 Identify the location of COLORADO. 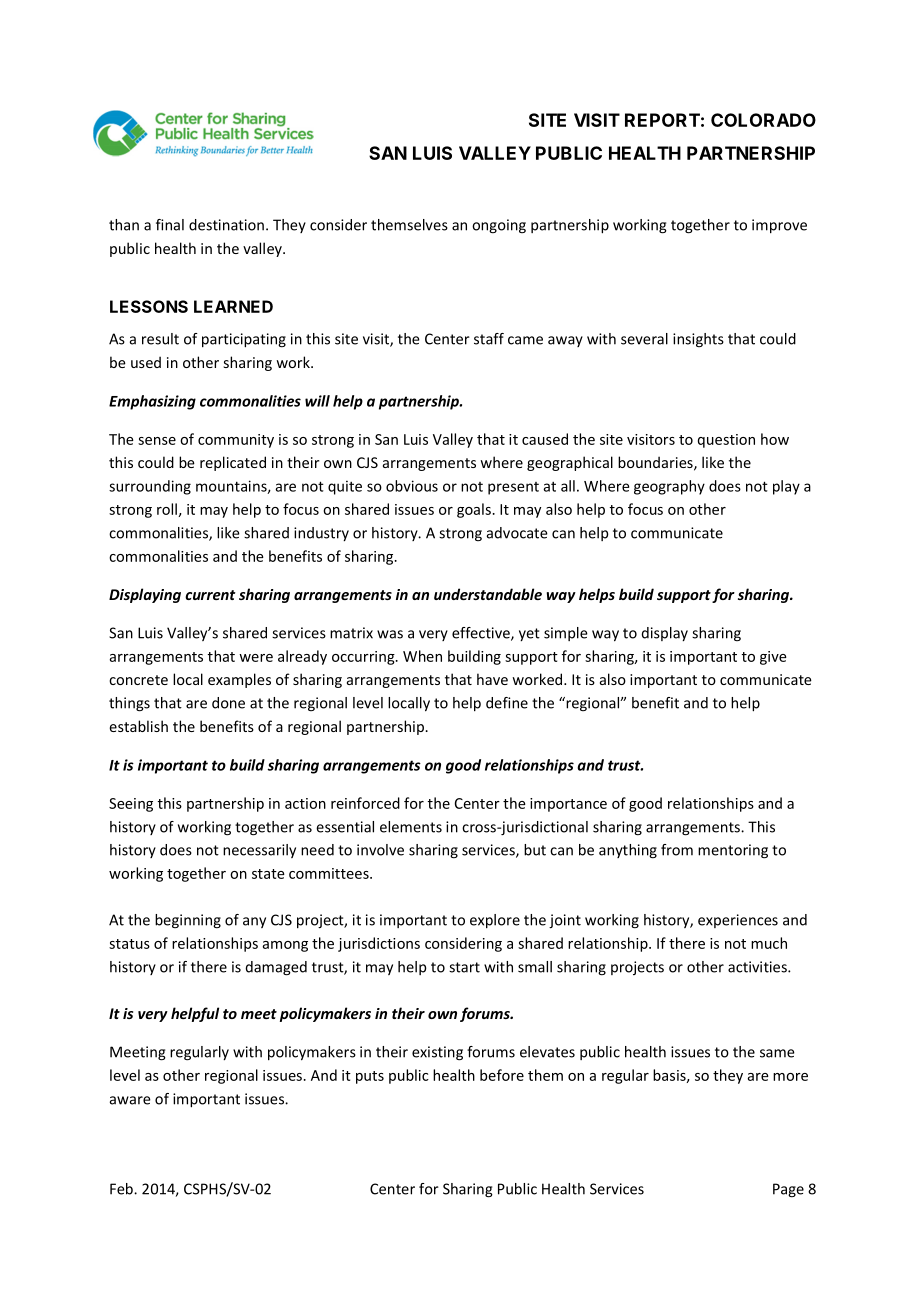
(763, 120).
